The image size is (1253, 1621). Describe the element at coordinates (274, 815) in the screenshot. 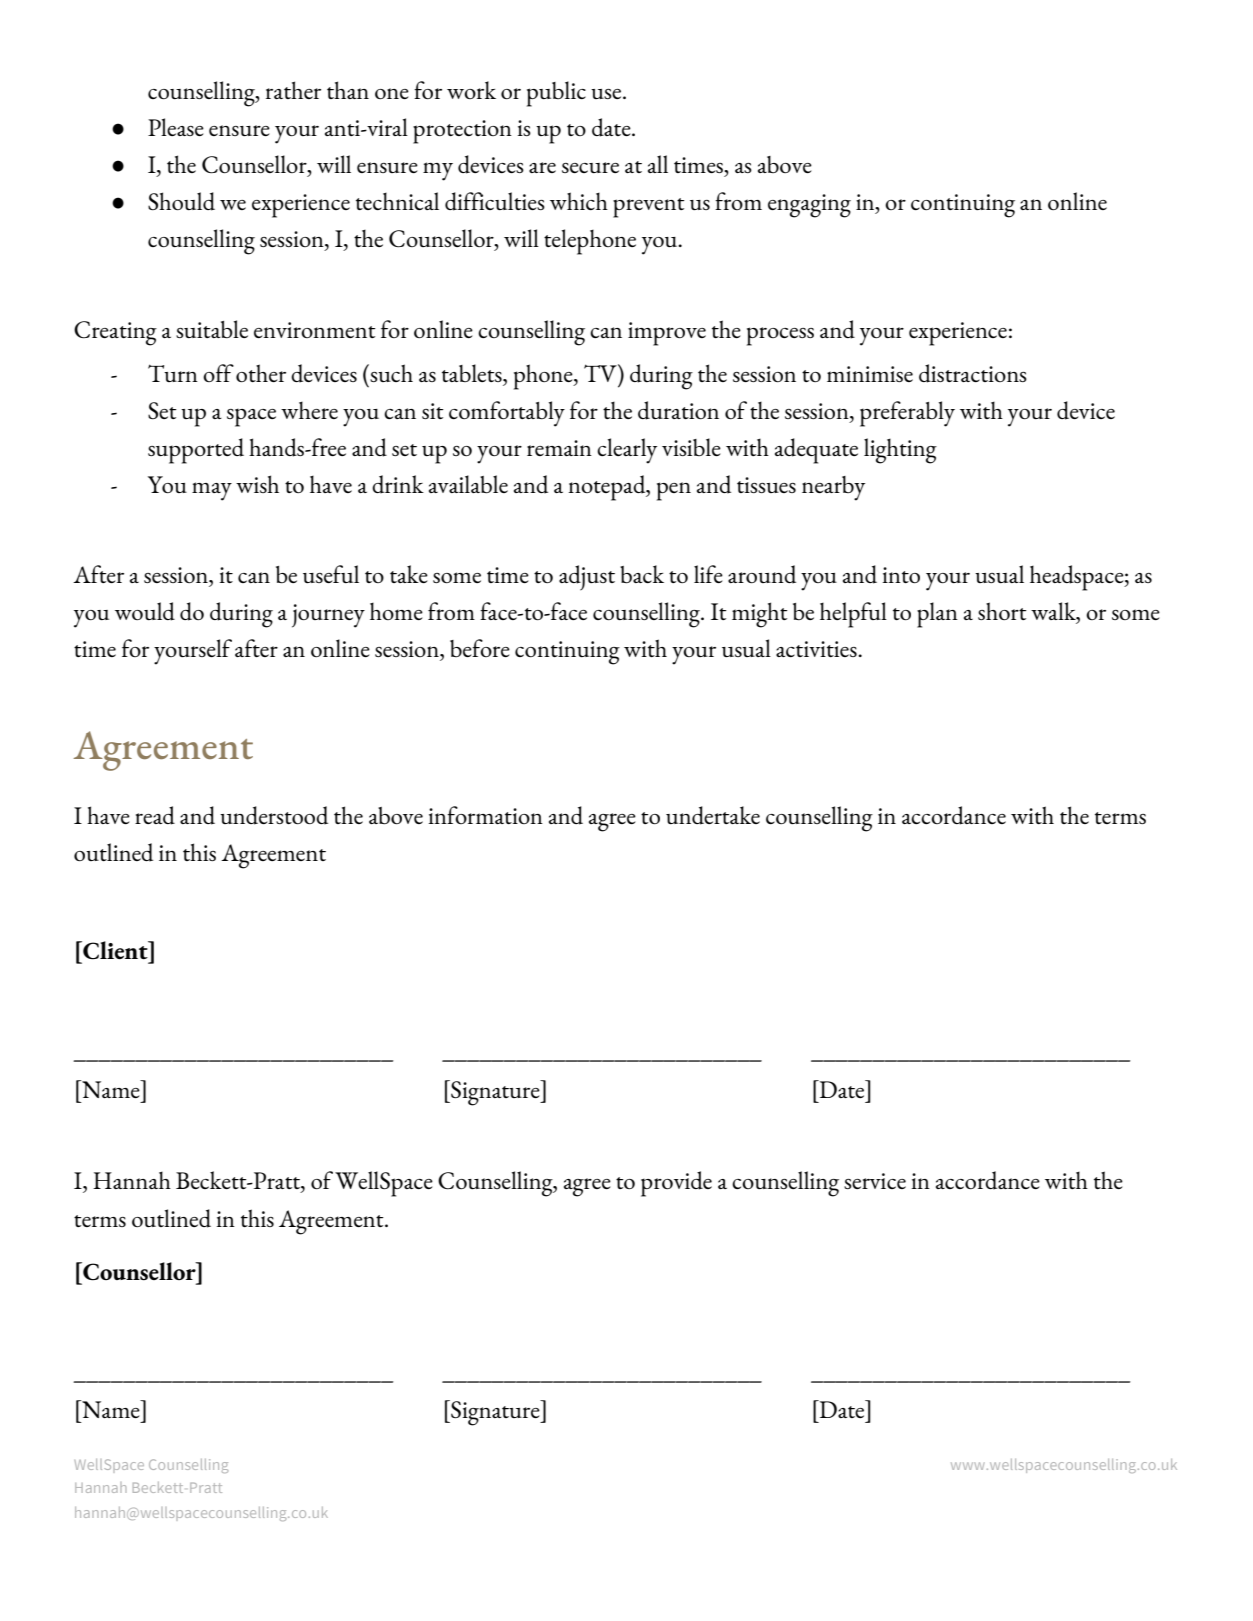

I see `understood` at that location.
